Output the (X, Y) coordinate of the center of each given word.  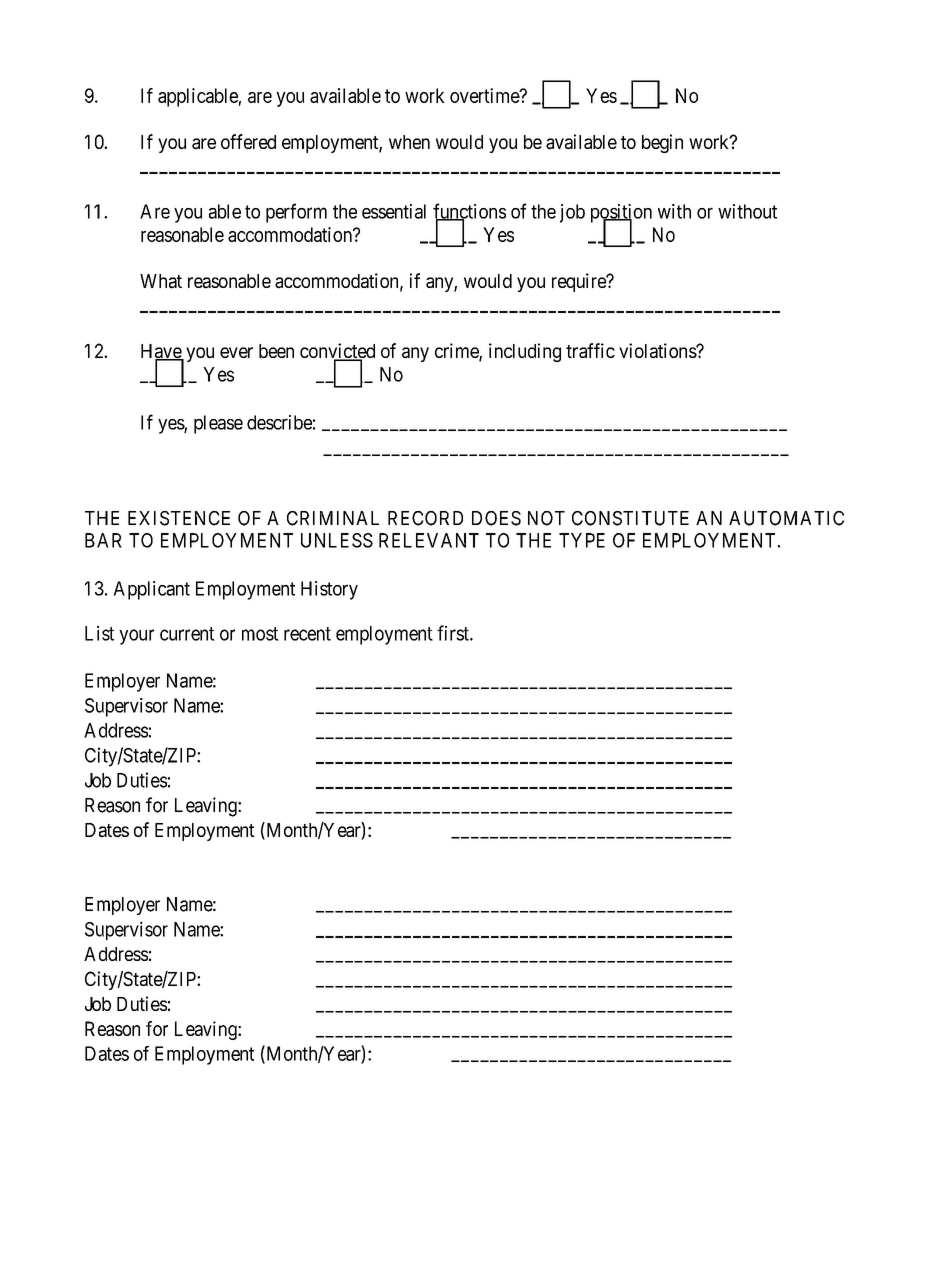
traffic (590, 350)
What (161, 281)
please (218, 424)
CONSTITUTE (630, 518)
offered (248, 141)
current (187, 634)
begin (662, 143)
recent (307, 634)
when (409, 142)
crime (457, 352)
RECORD (425, 518)
